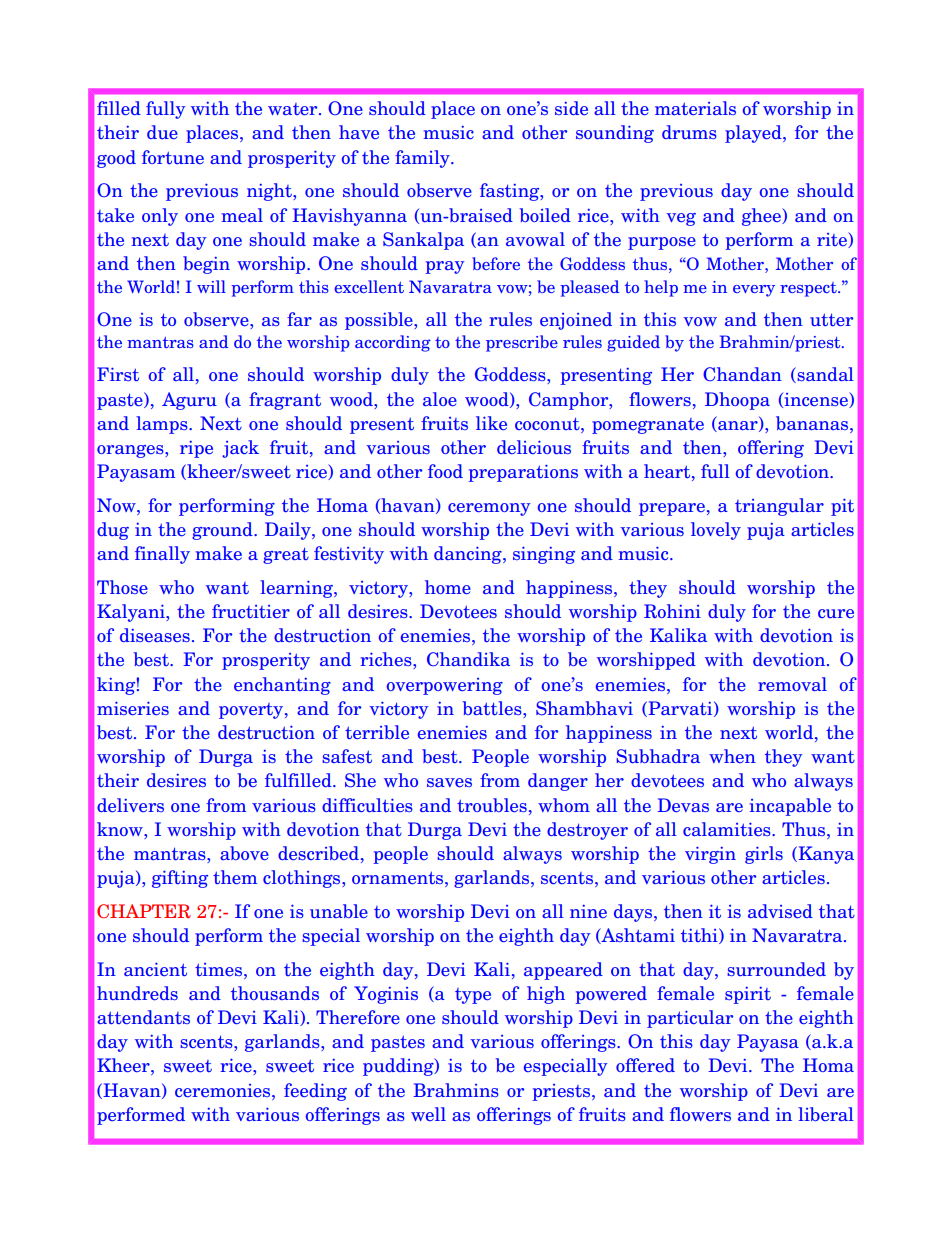  I want to click on family, so click(423, 159).
